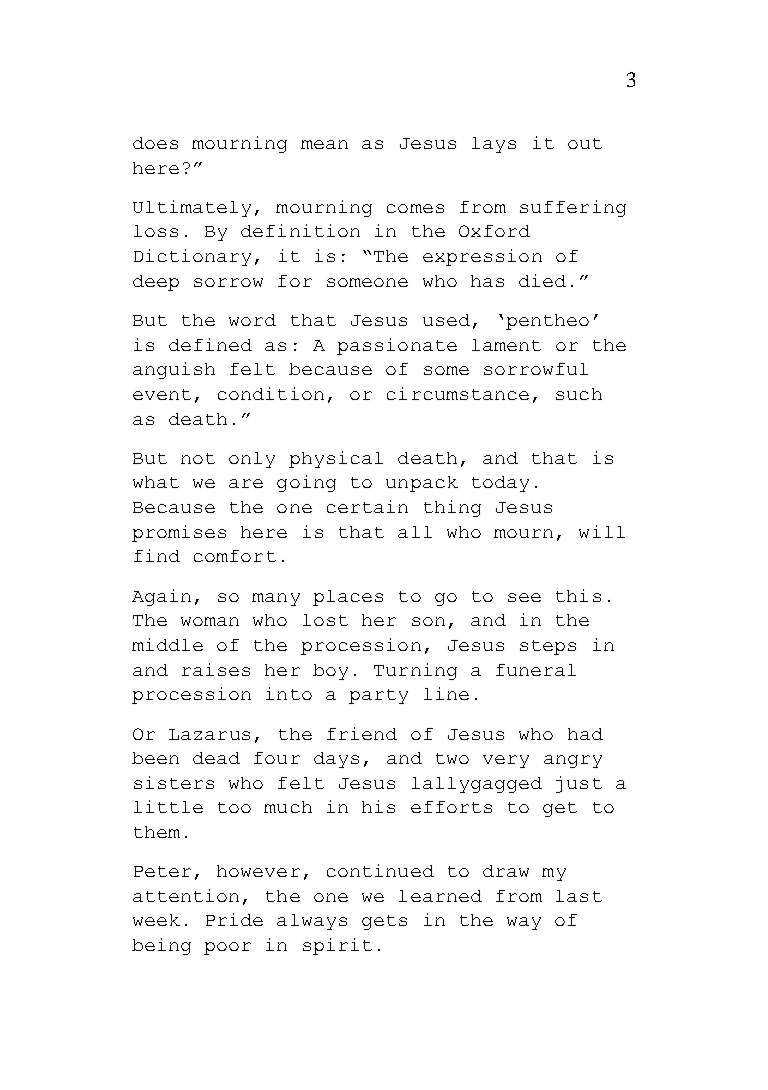  What do you see at coordinates (536, 670) in the screenshot?
I see `funeral` at bounding box center [536, 670].
